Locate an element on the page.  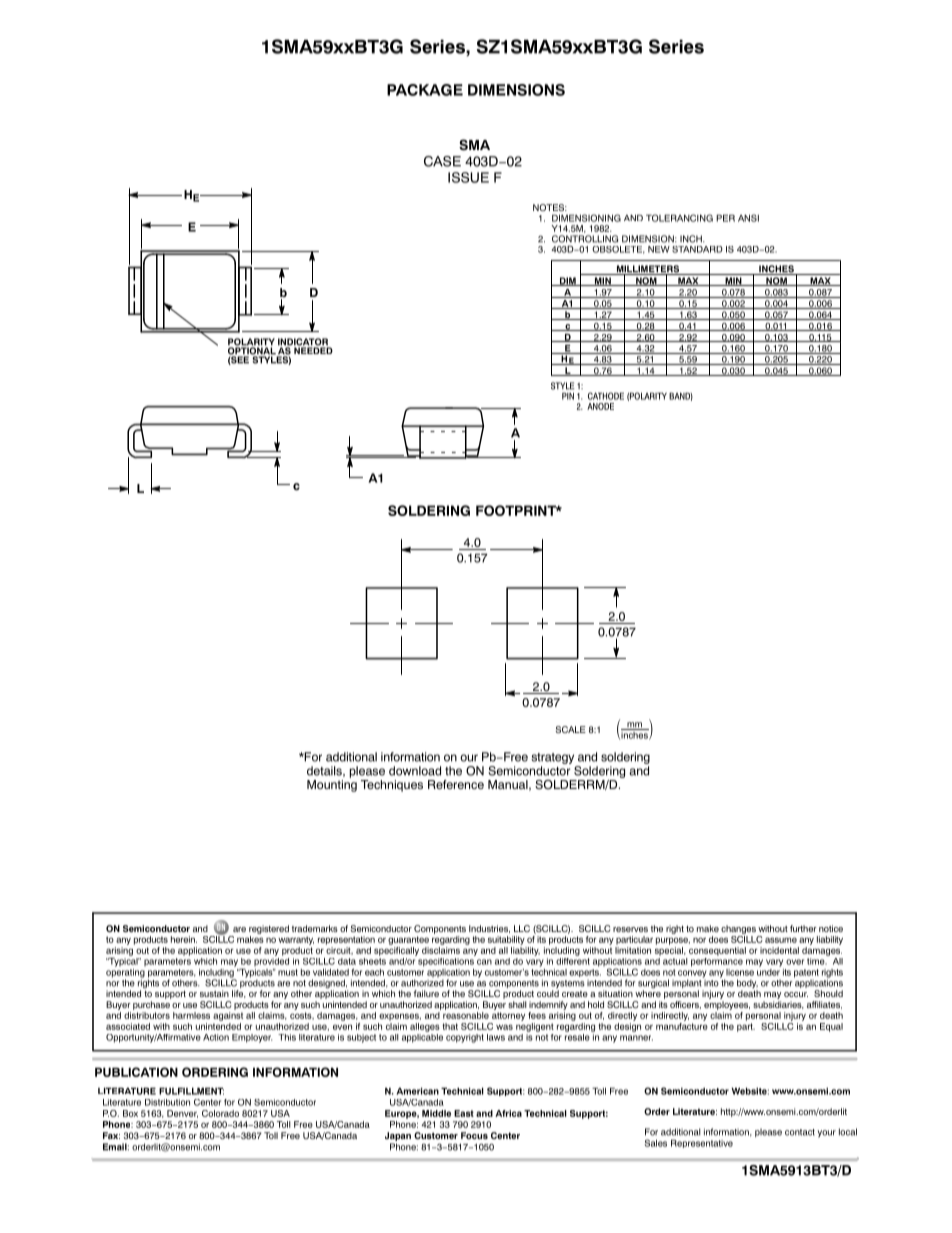
Reference is located at coordinates (456, 784).
